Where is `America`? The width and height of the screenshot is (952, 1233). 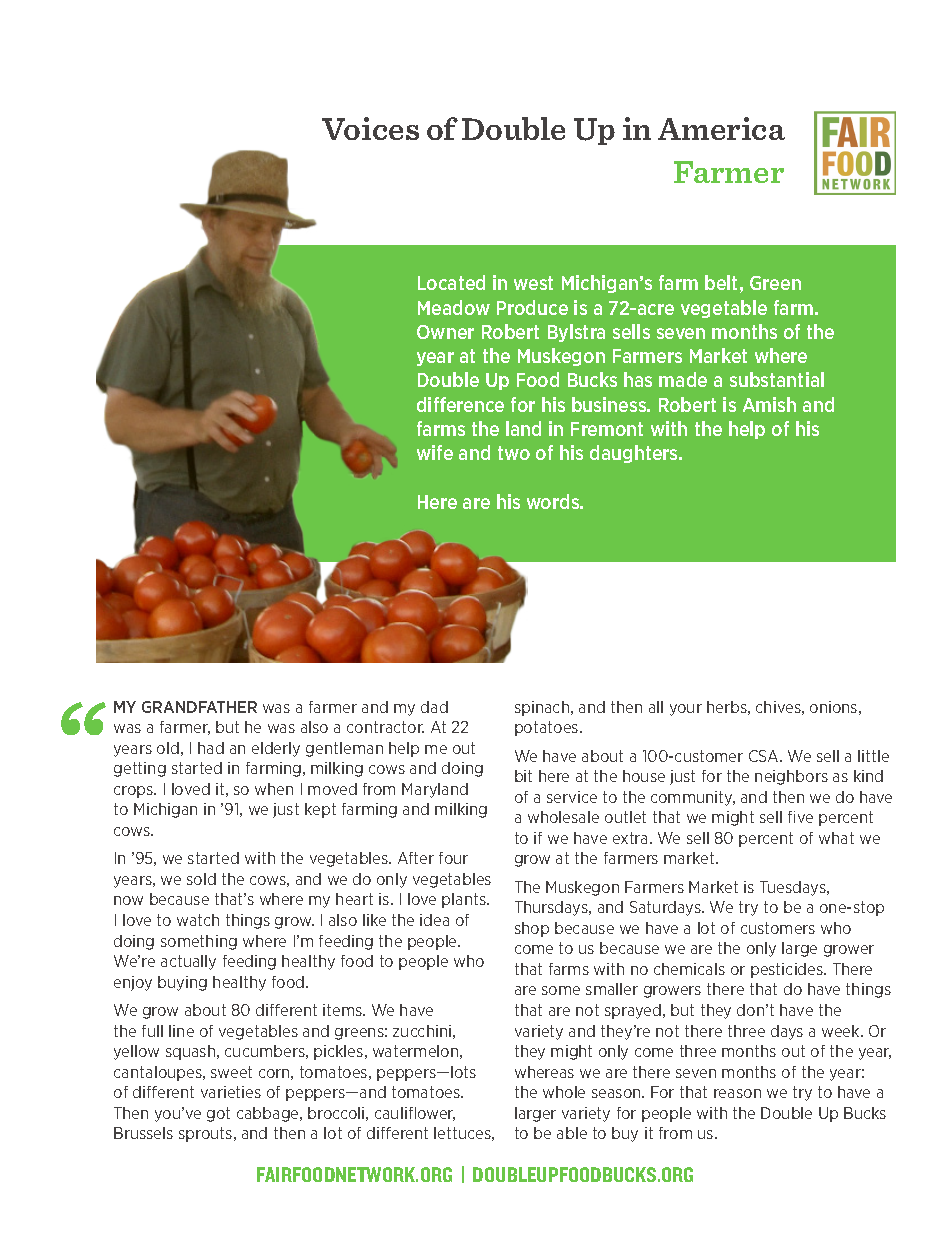 America is located at coordinates (721, 128).
